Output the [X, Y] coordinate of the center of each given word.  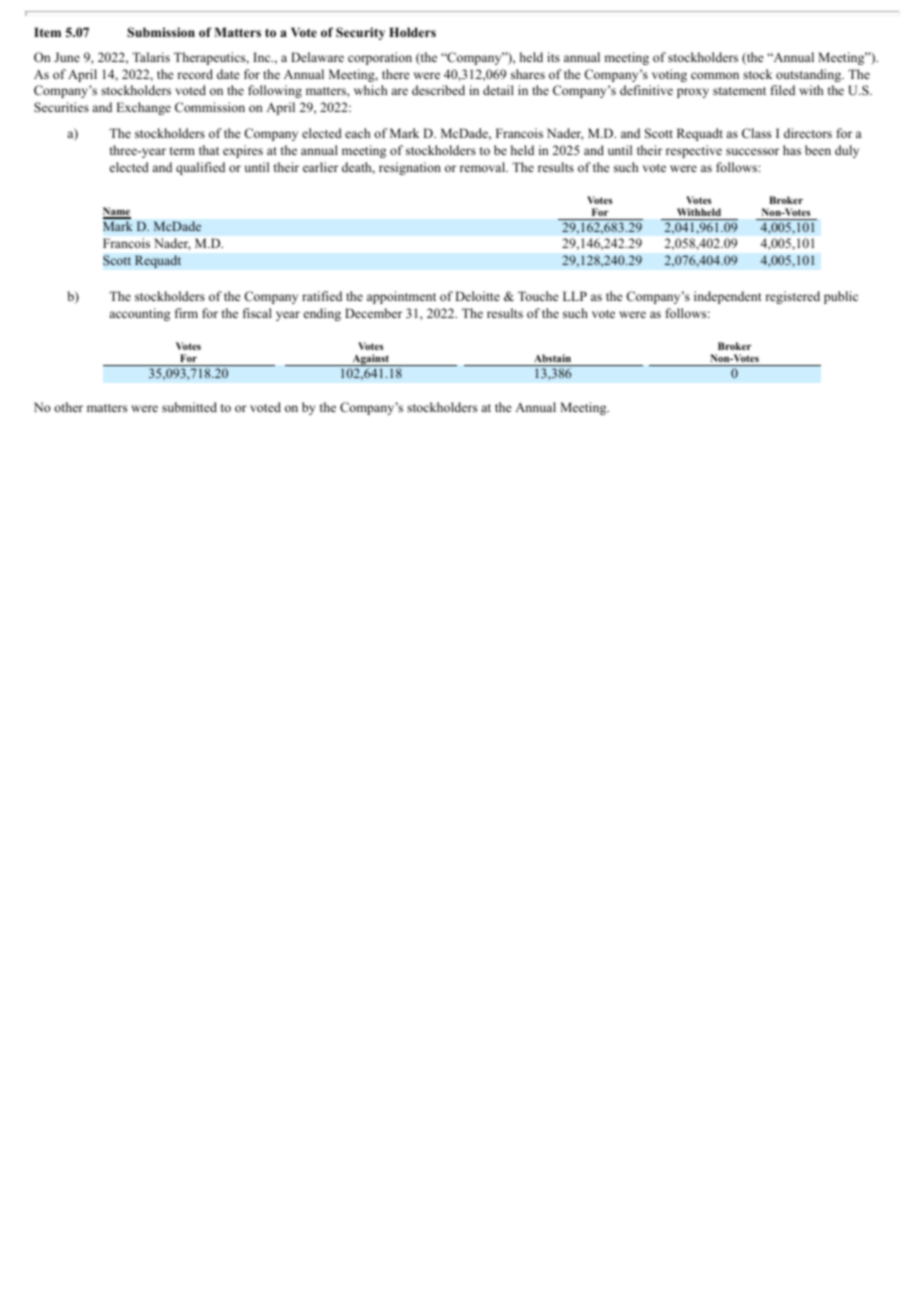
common [715, 75]
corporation [380, 58]
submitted [189, 407]
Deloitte [477, 296]
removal [484, 167]
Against [371, 360]
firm [186, 313]
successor [752, 151]
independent [728, 297]
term [182, 151]
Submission [161, 32]
